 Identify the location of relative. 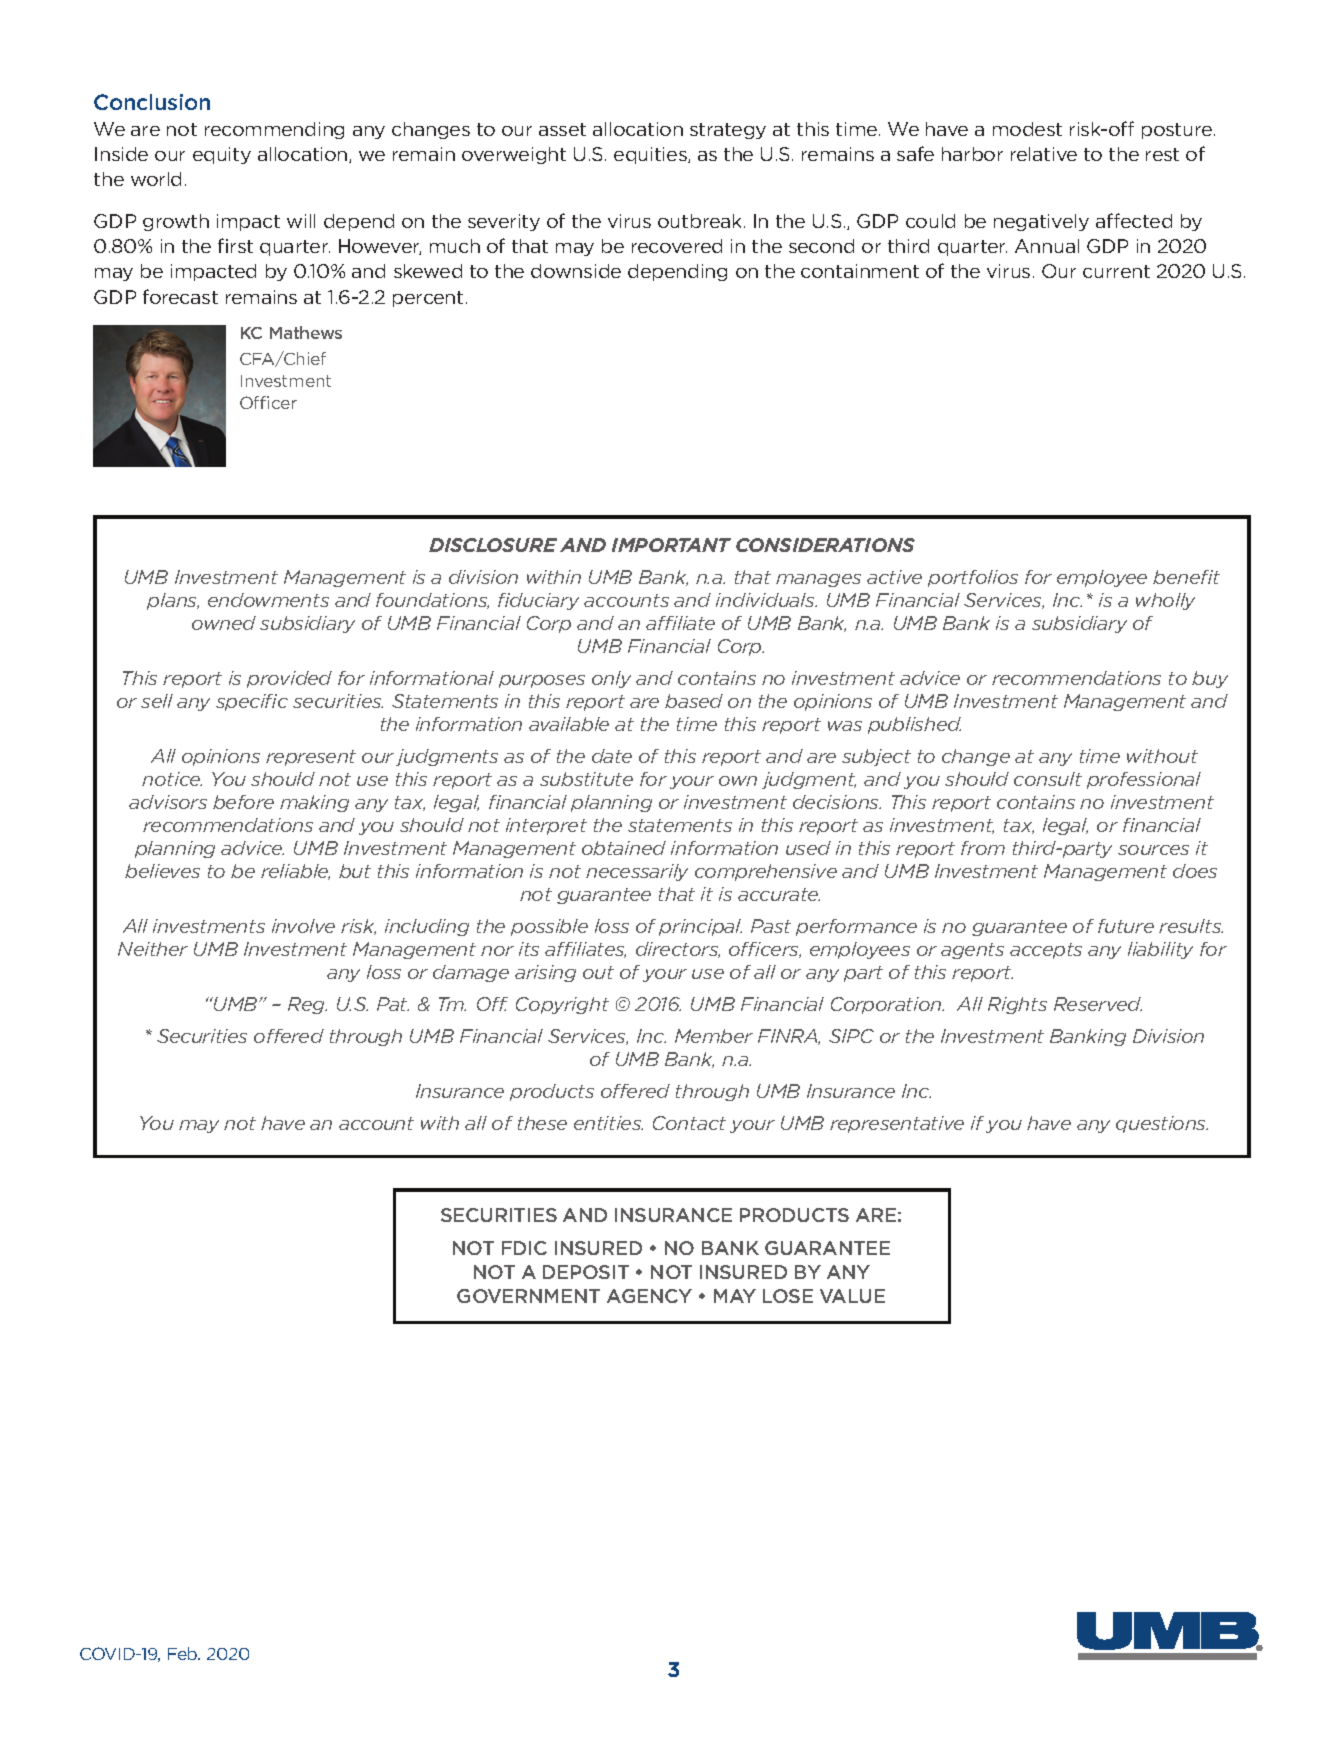
(1044, 154).
